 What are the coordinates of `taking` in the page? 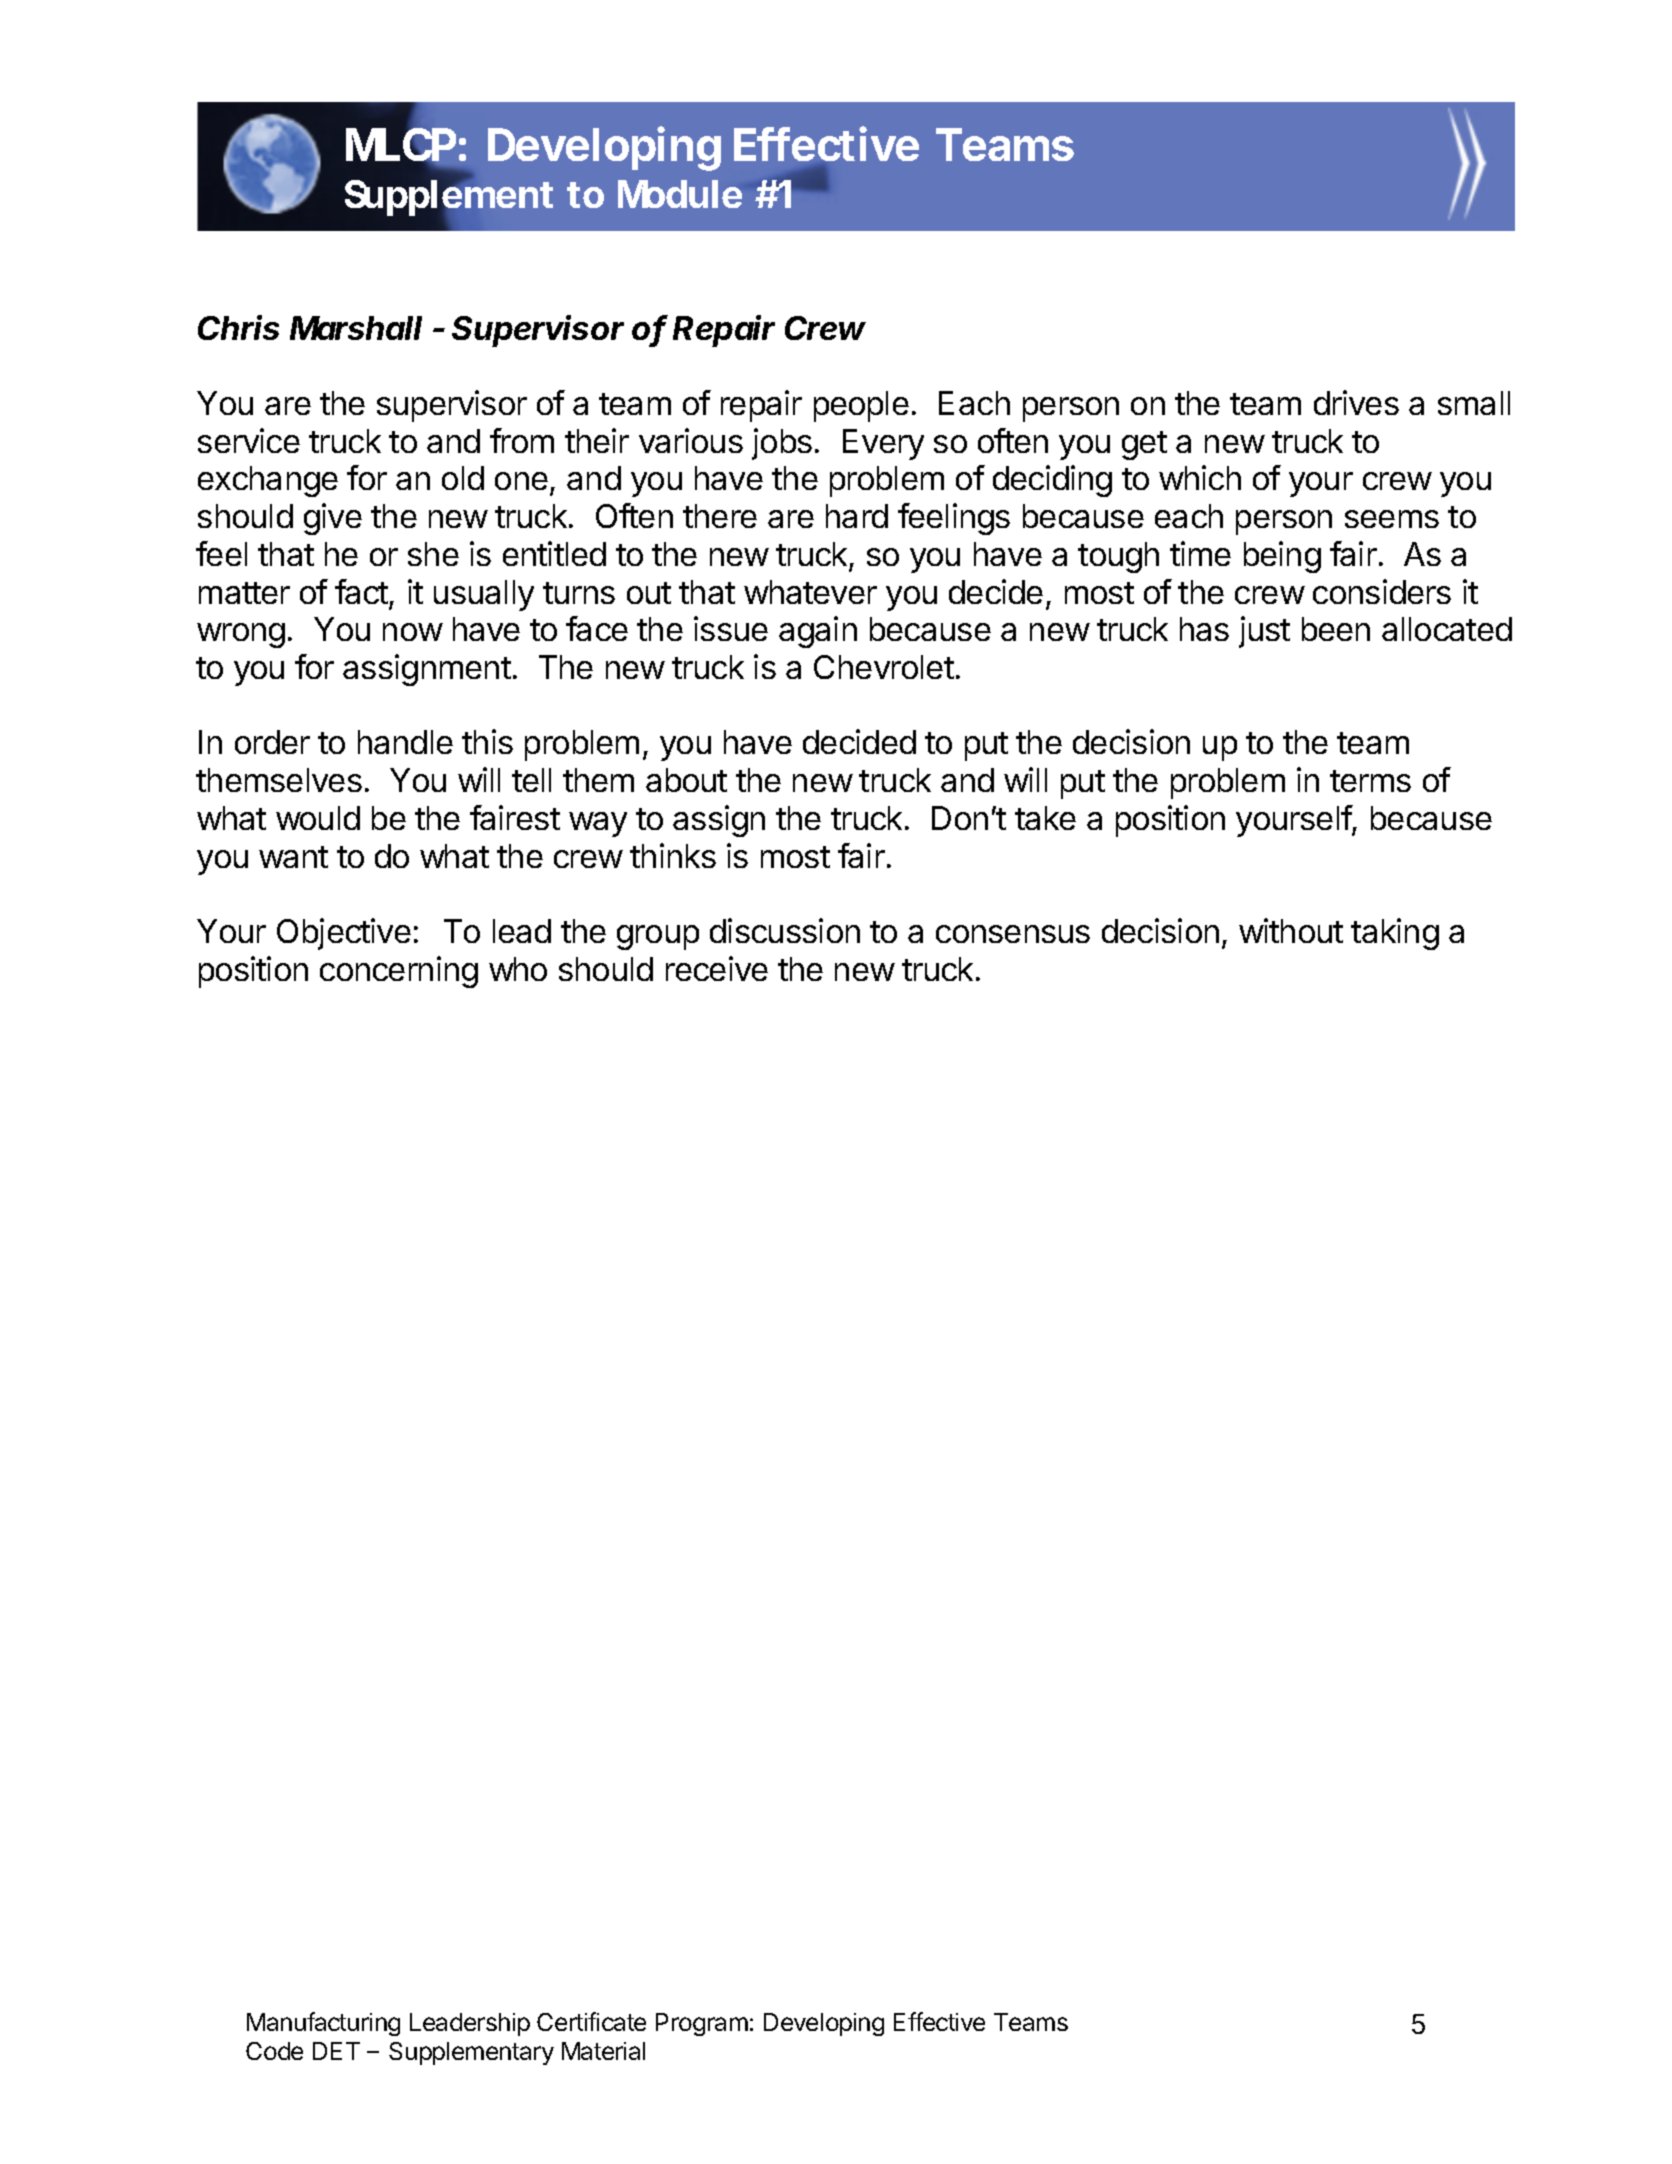 It's located at (1395, 934).
